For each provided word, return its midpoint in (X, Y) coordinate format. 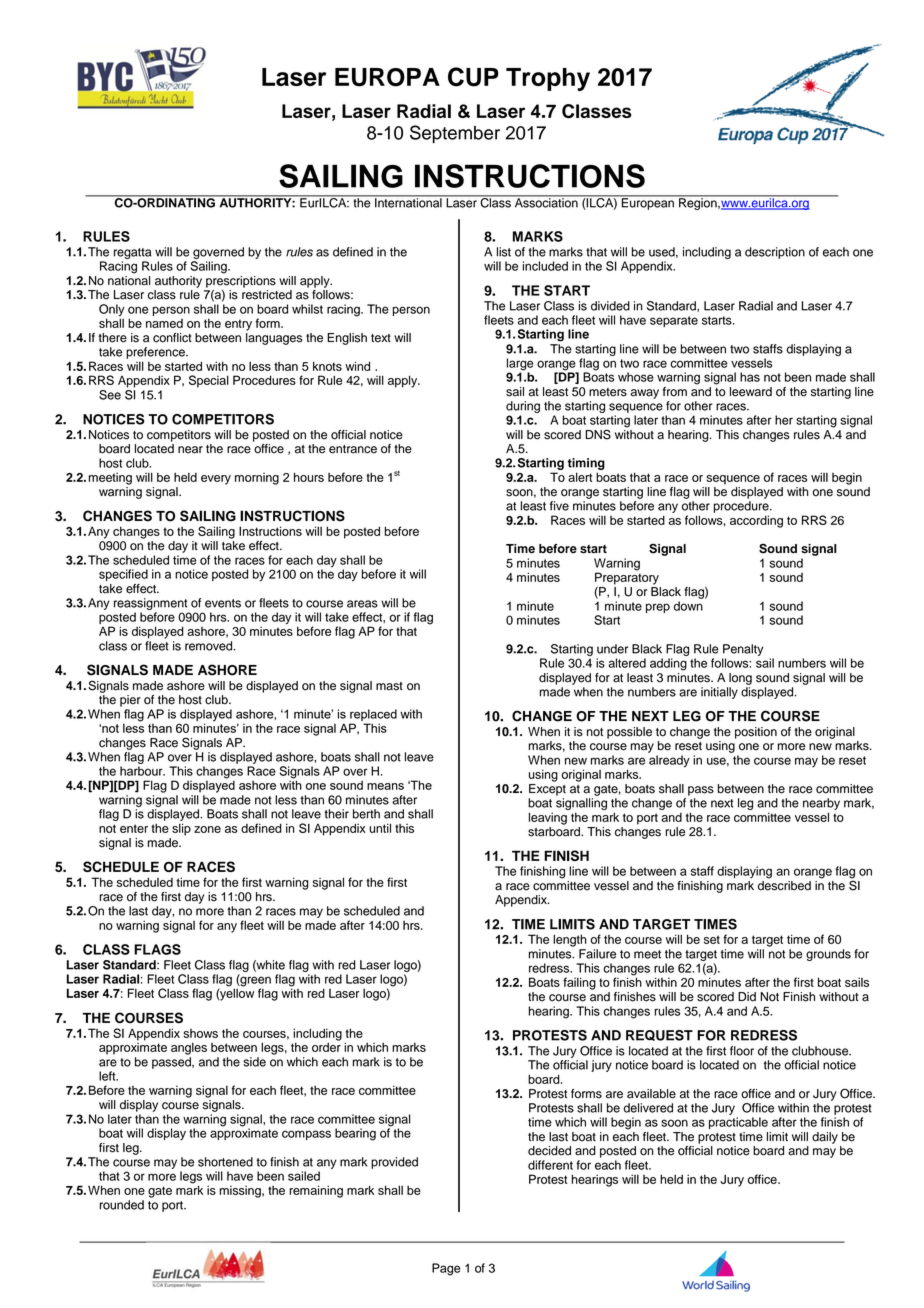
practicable (738, 1123)
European (647, 203)
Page (446, 1269)
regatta (132, 253)
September (455, 134)
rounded (121, 1205)
